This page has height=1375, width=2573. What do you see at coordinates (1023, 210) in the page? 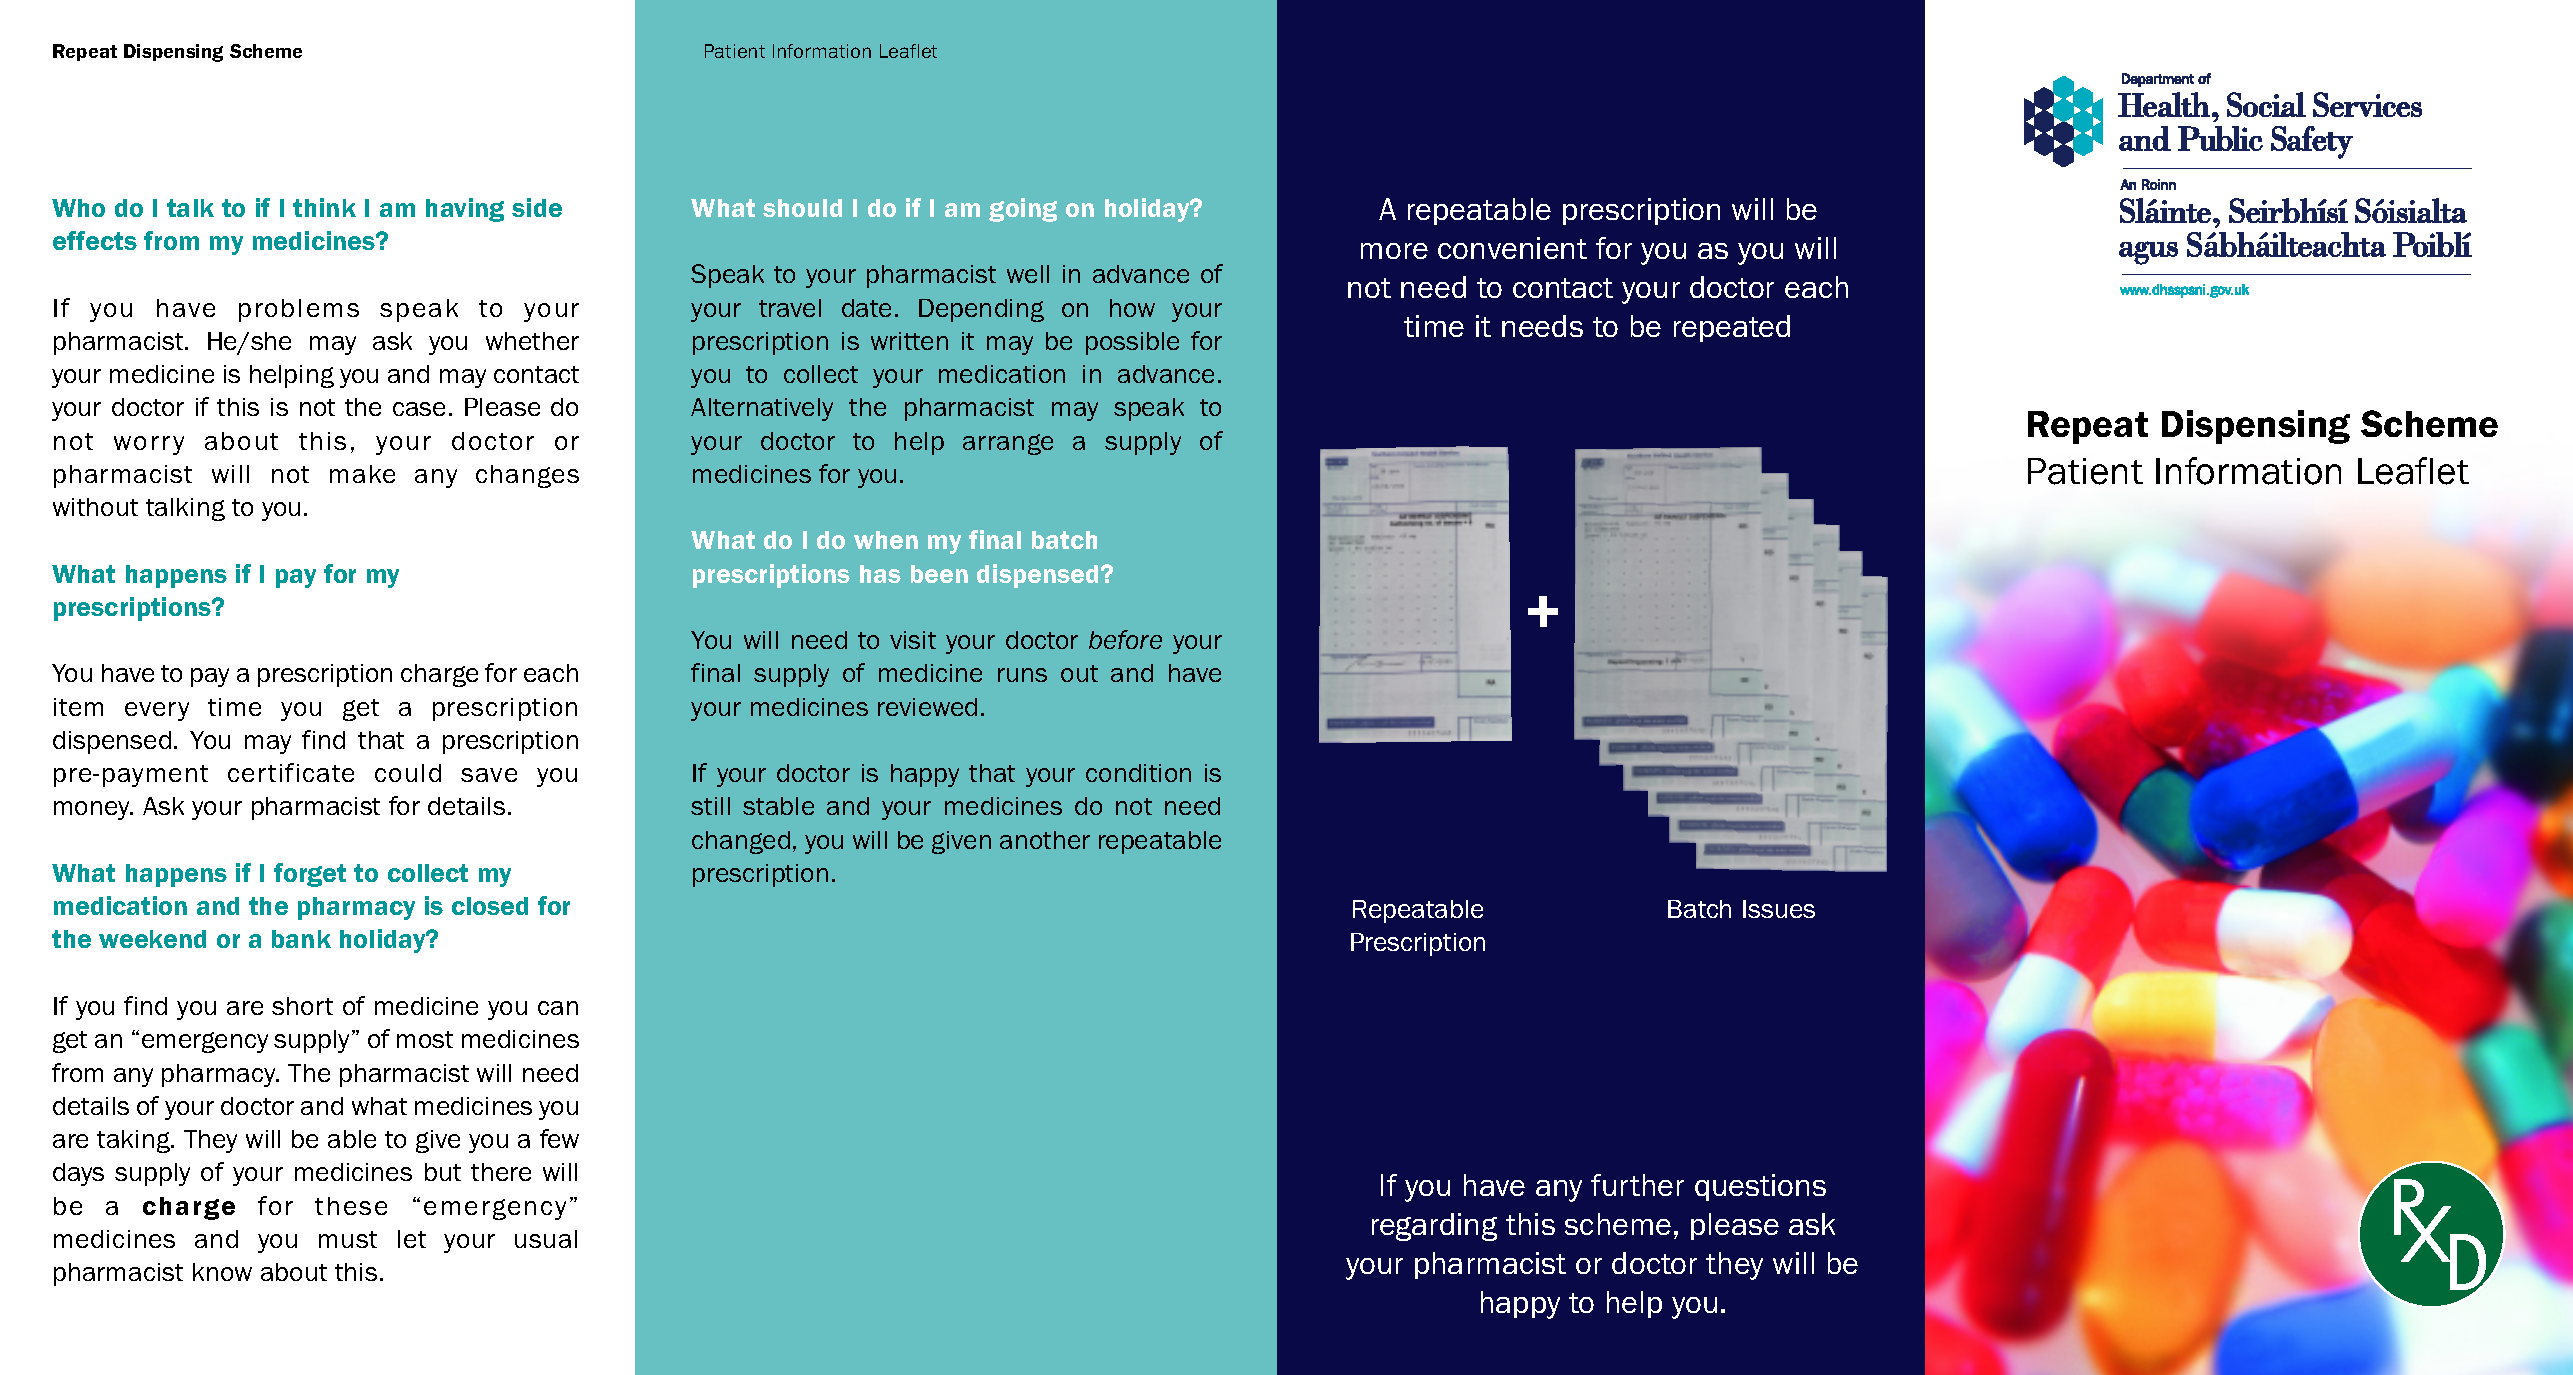
I see `going` at bounding box center [1023, 210].
